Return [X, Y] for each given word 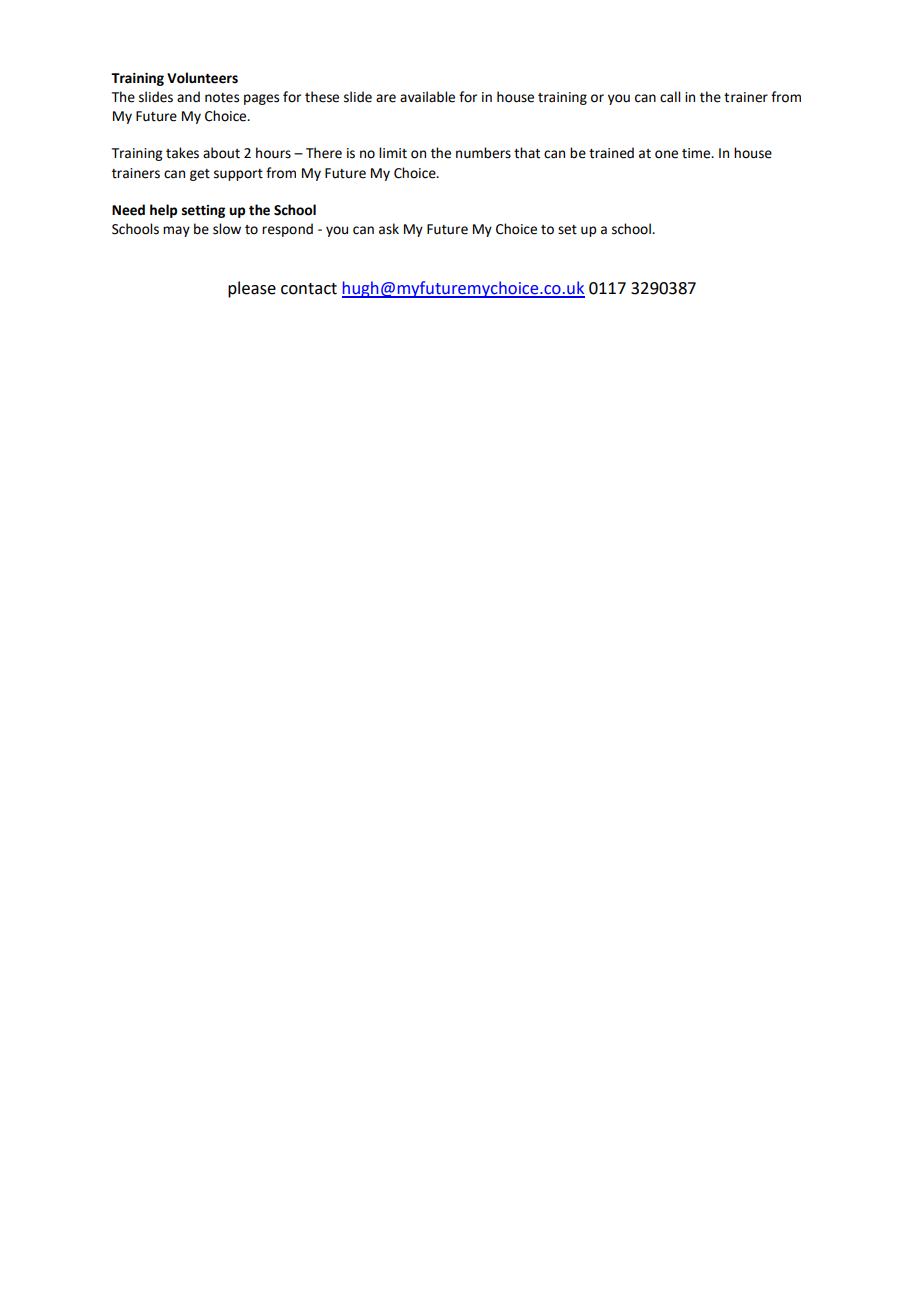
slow [227, 229]
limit [393, 153]
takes [182, 153]
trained [611, 153]
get [200, 175]
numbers [483, 153]
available [427, 97]
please [252, 289]
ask [389, 229]
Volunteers [202, 78]
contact [309, 289]
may [176, 231]
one [666, 154]
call [670, 97]
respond [287, 230]
